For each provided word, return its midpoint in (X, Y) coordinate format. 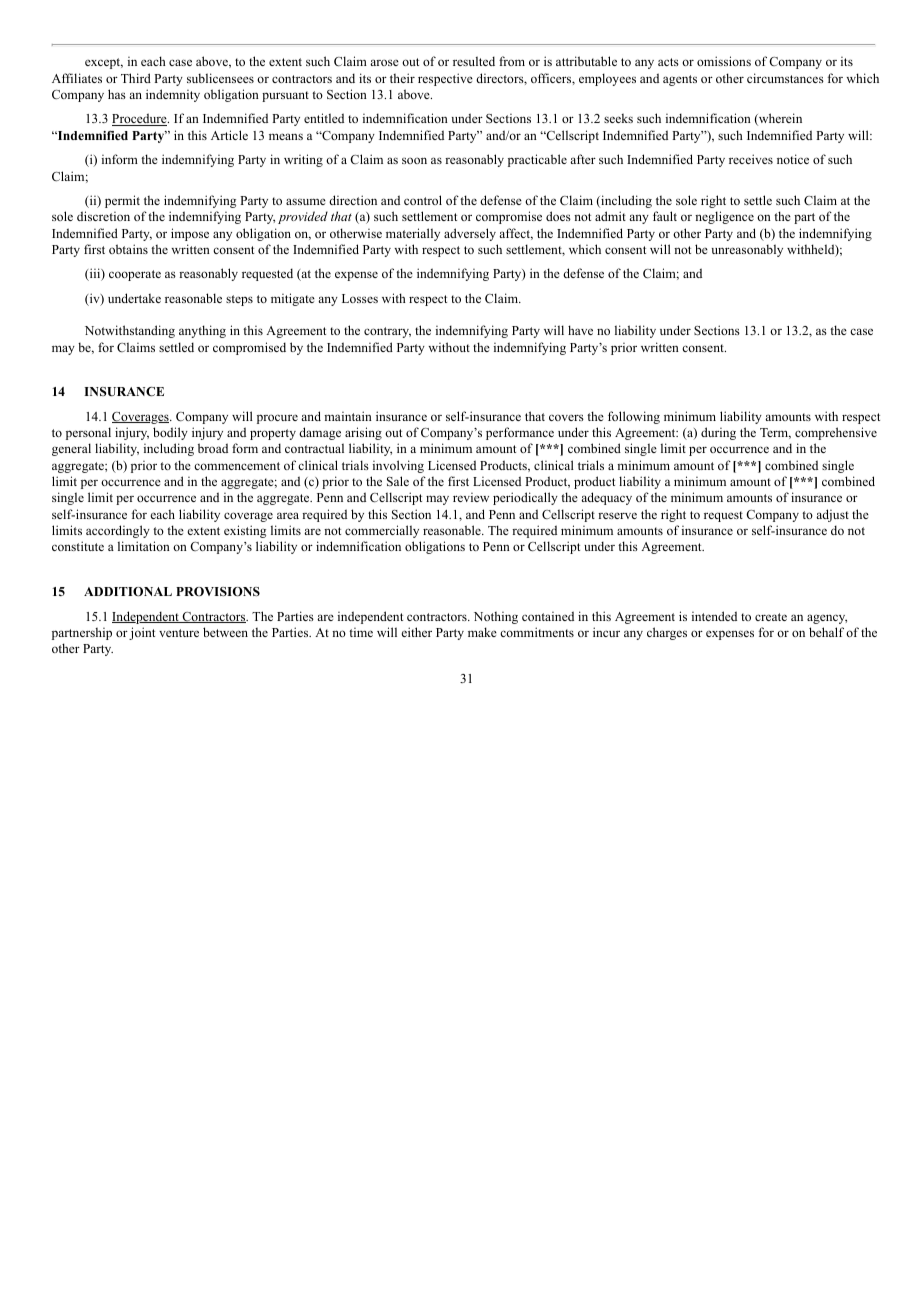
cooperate (135, 275)
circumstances (785, 78)
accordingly (118, 531)
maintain (348, 416)
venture (179, 633)
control (423, 200)
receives (751, 159)
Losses (360, 298)
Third (136, 78)
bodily (170, 433)
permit (122, 201)
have (580, 330)
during (718, 433)
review (471, 497)
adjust (832, 515)
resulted (474, 61)
